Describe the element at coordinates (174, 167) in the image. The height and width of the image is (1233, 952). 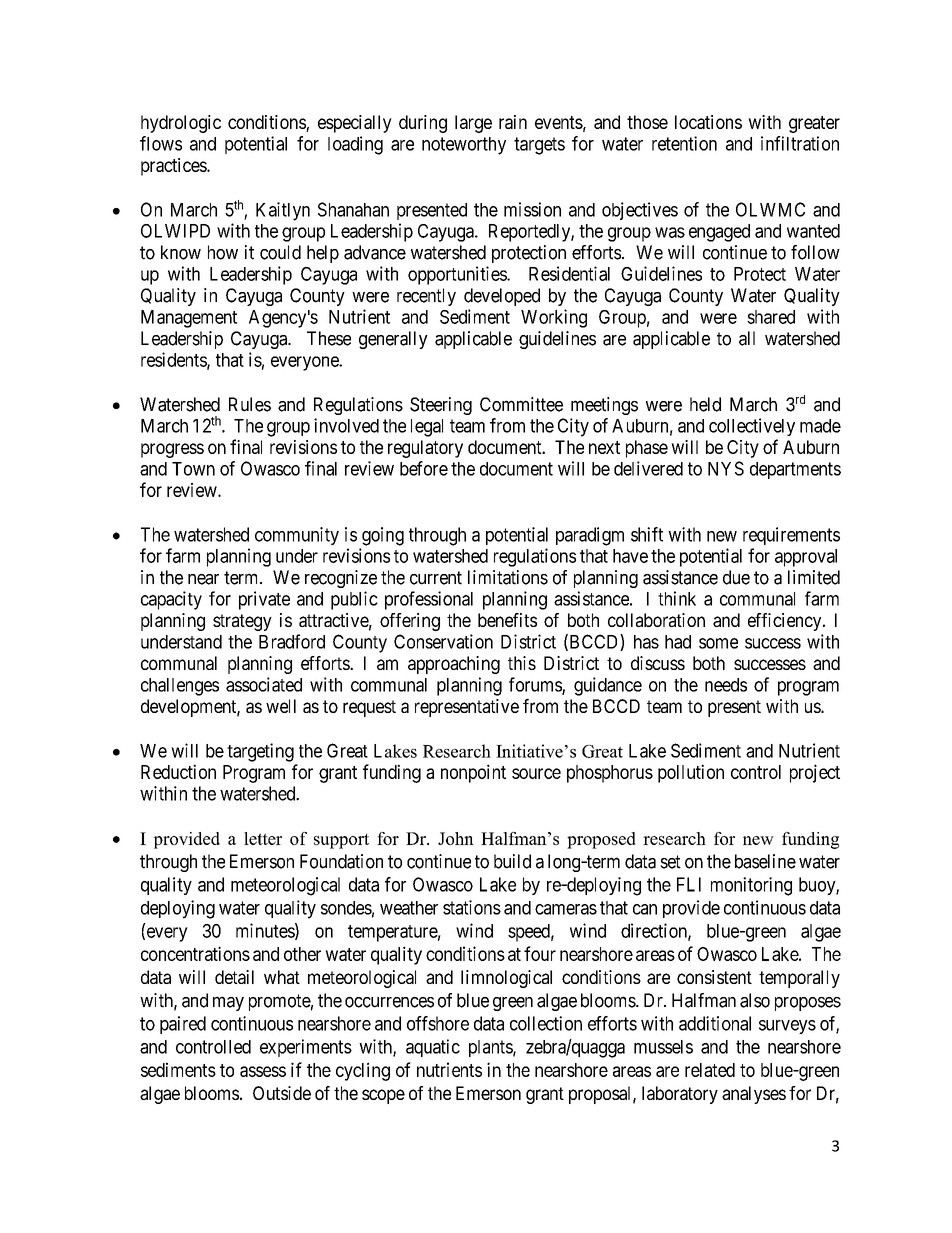
I see `practices` at that location.
